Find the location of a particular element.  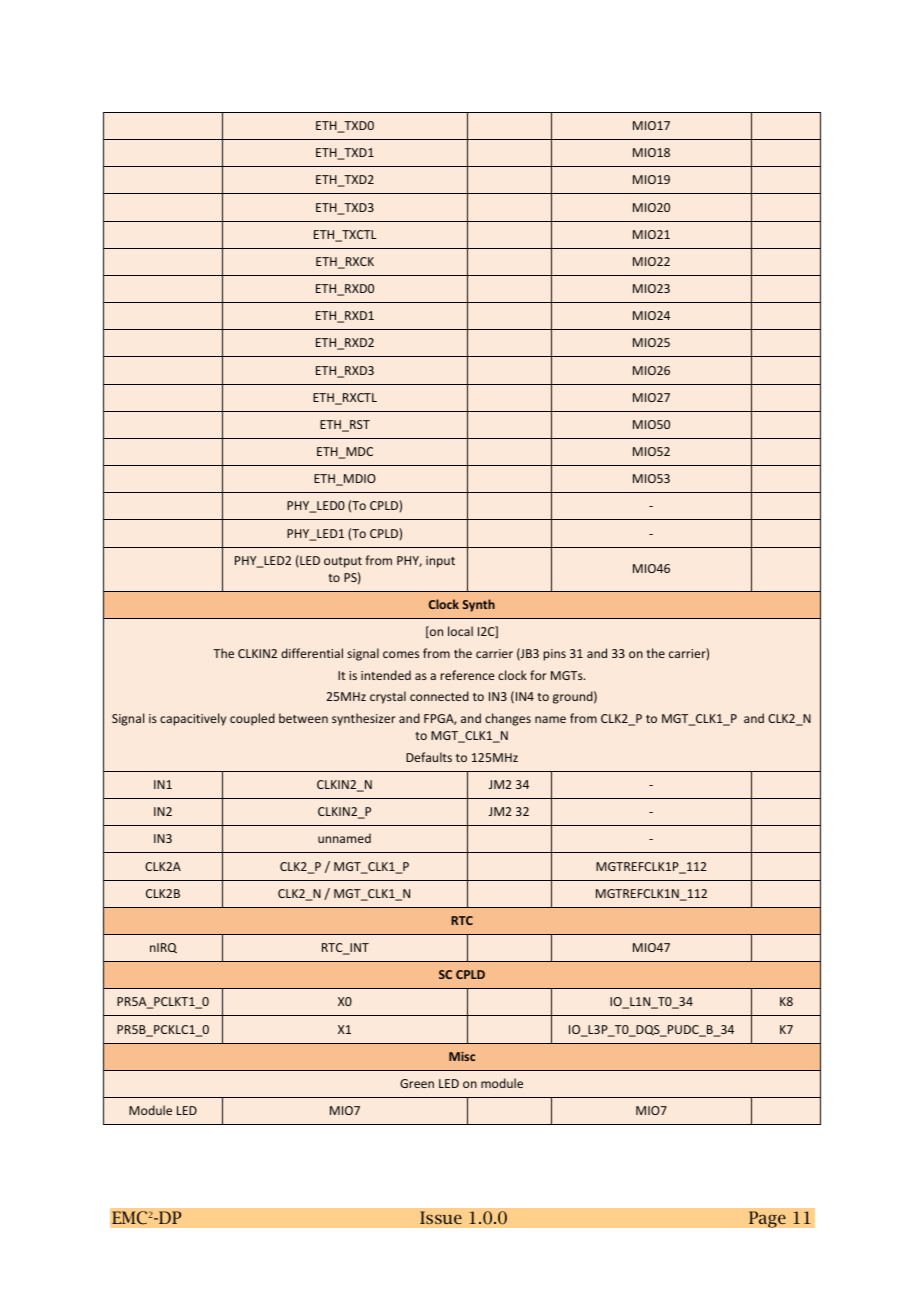

output is located at coordinates (343, 562).
